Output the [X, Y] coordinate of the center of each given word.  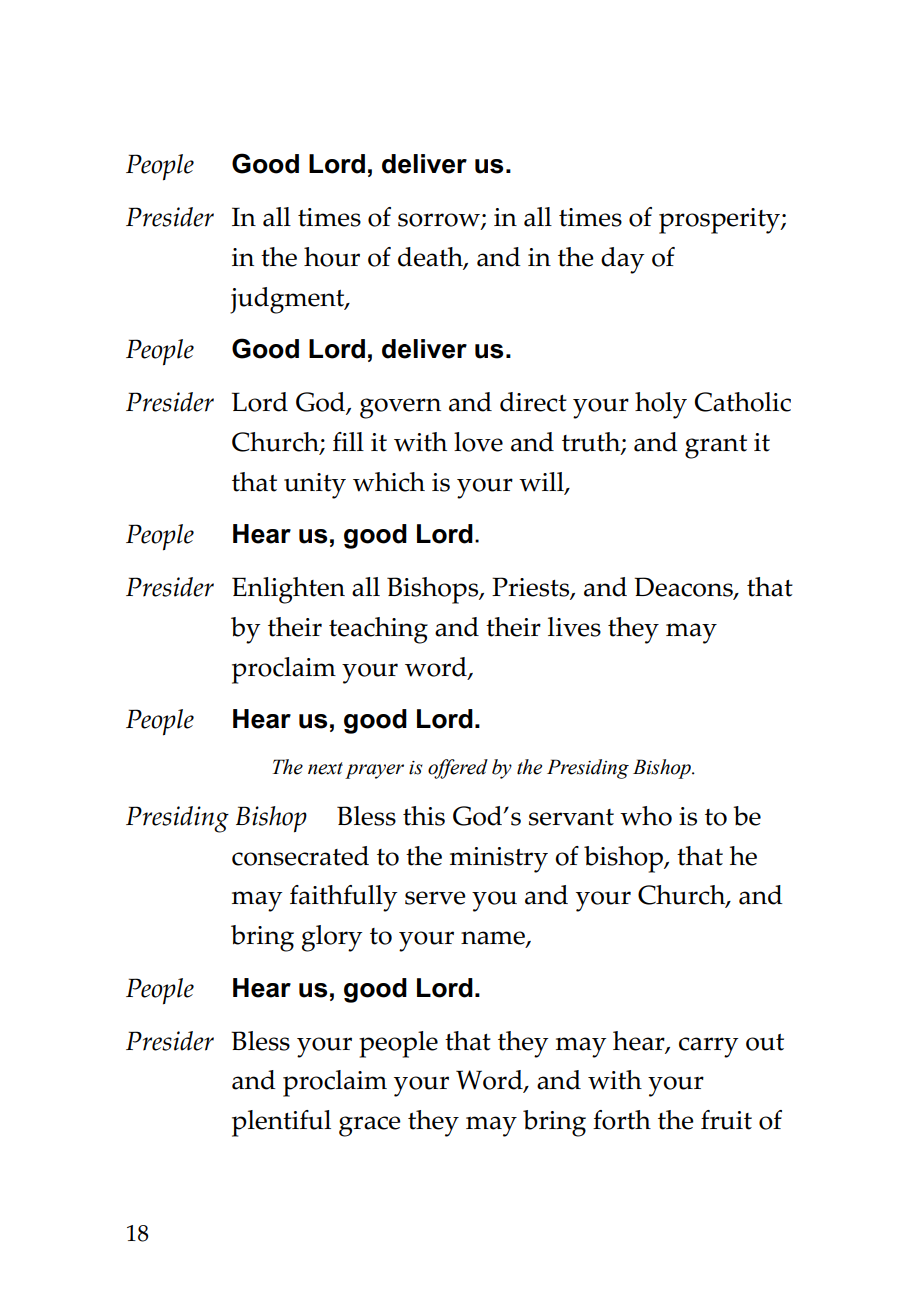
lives [574, 627]
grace [370, 1126]
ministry [499, 860]
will [542, 483]
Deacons [684, 588]
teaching [378, 630]
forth [622, 1120]
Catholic [743, 402]
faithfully [344, 898]
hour [332, 257]
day [623, 260]
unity [315, 486]
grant [716, 447]
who [646, 816]
